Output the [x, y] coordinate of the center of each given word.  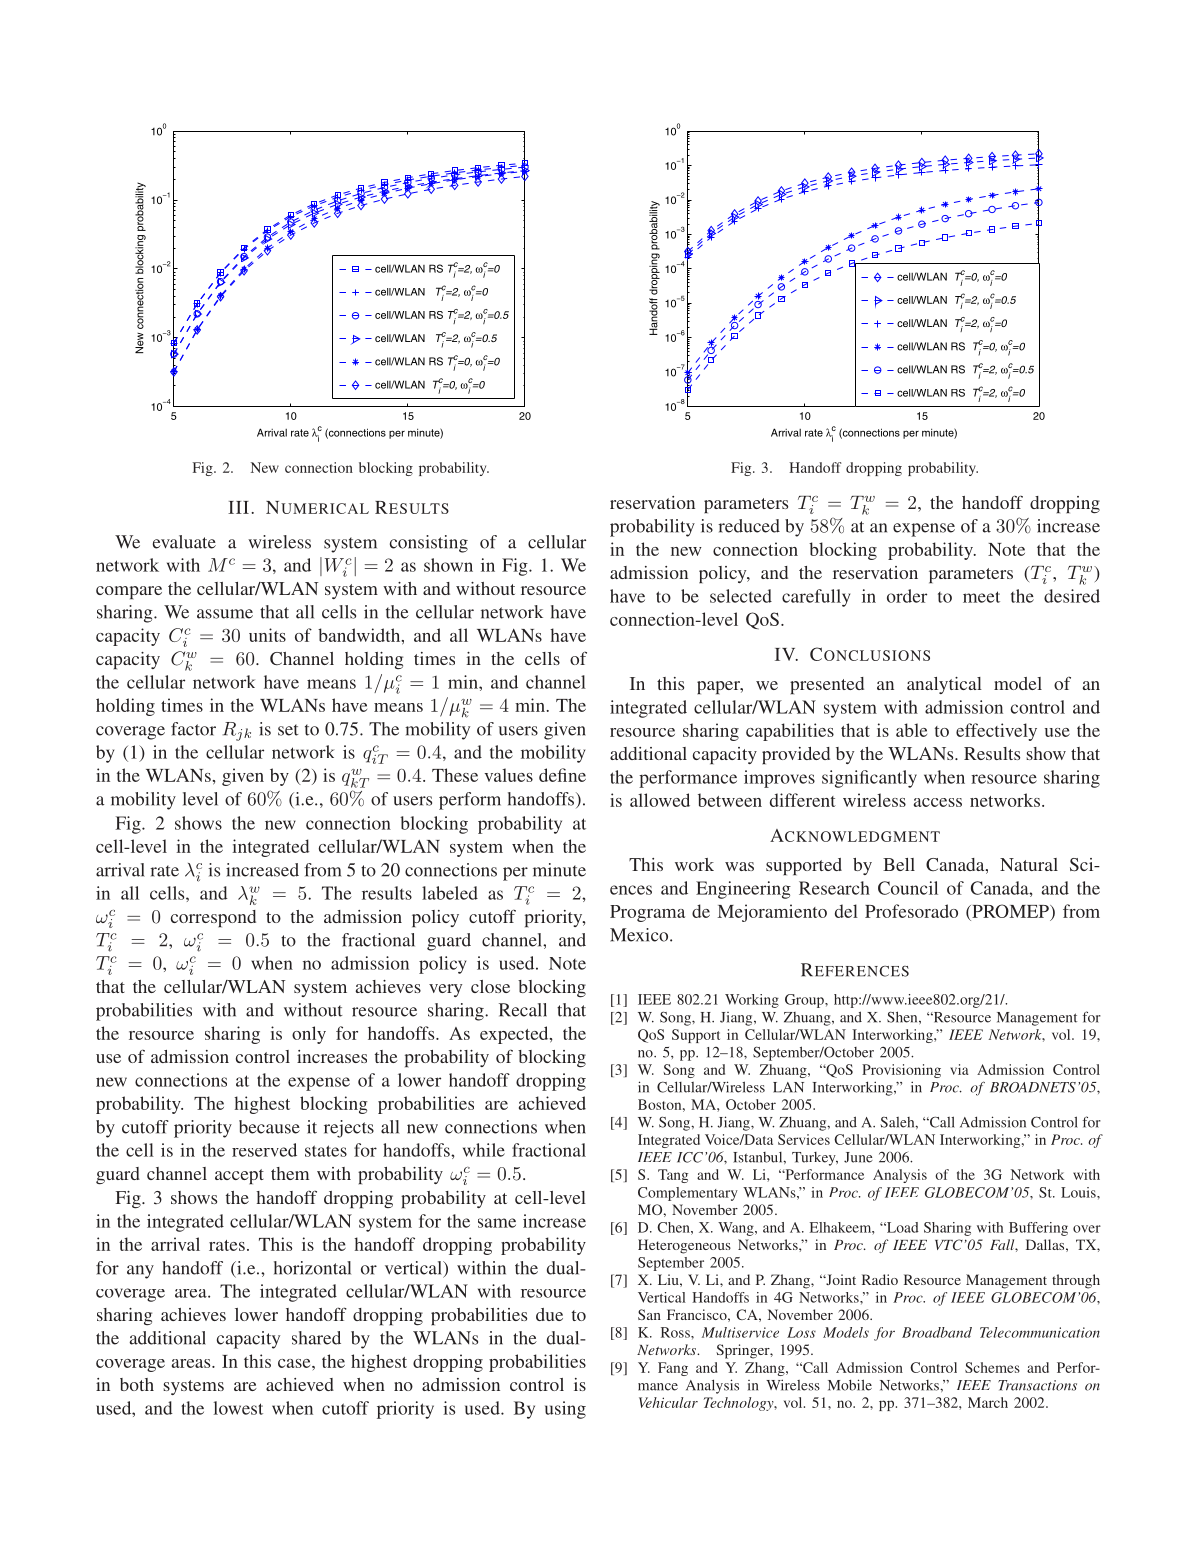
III [238, 507]
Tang [673, 1176]
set [288, 730]
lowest [238, 1408]
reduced [749, 526]
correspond [213, 918]
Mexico [640, 935]
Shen [903, 1017]
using [565, 1410]
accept [239, 1176]
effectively [996, 732]
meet [981, 597]
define [562, 775]
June [858, 1157]
